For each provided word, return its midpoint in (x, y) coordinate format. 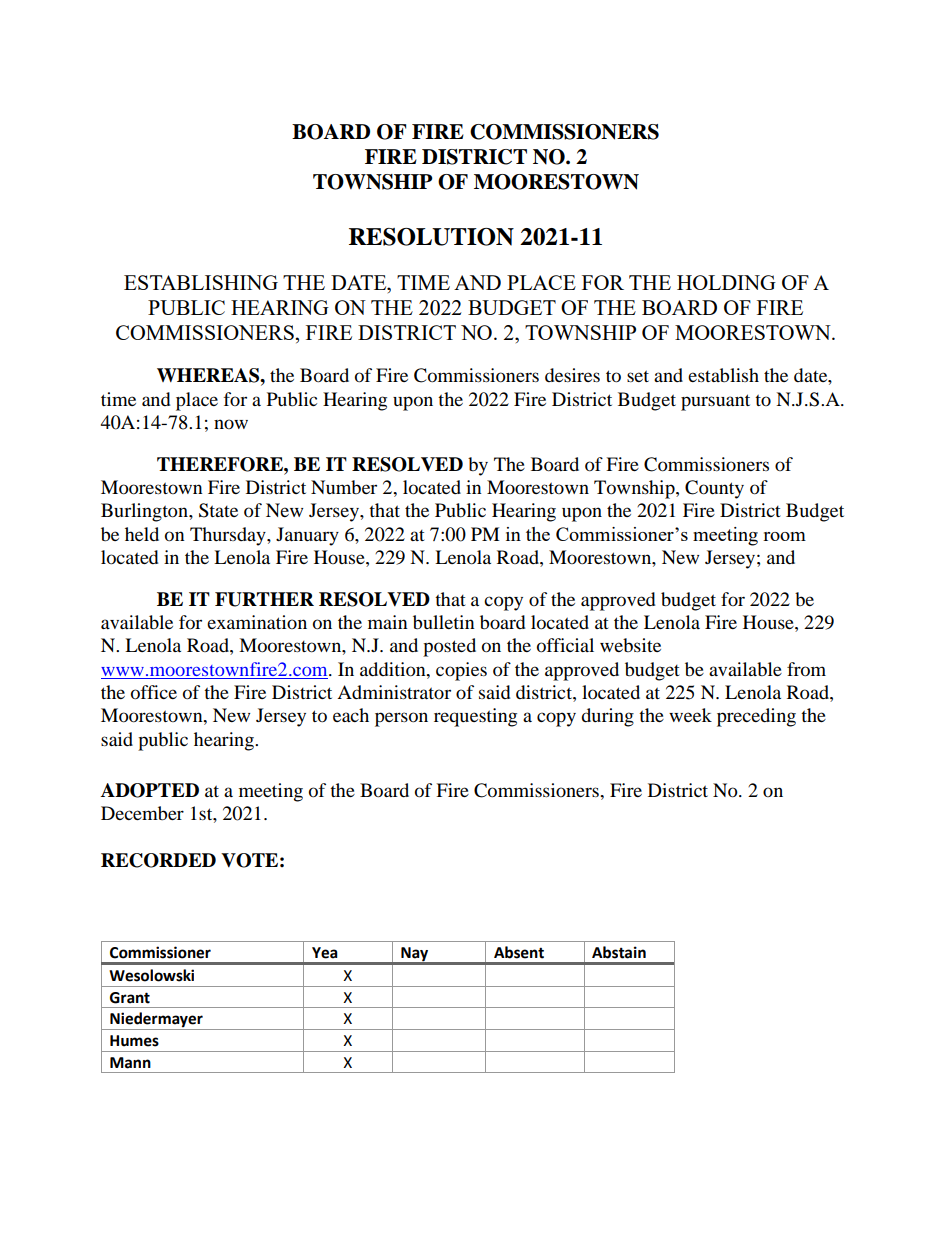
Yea (325, 953)
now (231, 424)
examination (257, 622)
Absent (519, 952)
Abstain (619, 952)
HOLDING (726, 282)
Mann (130, 1063)
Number (344, 487)
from (806, 669)
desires (572, 375)
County (714, 489)
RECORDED (158, 860)
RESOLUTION (431, 237)
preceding (756, 717)
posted (449, 647)
